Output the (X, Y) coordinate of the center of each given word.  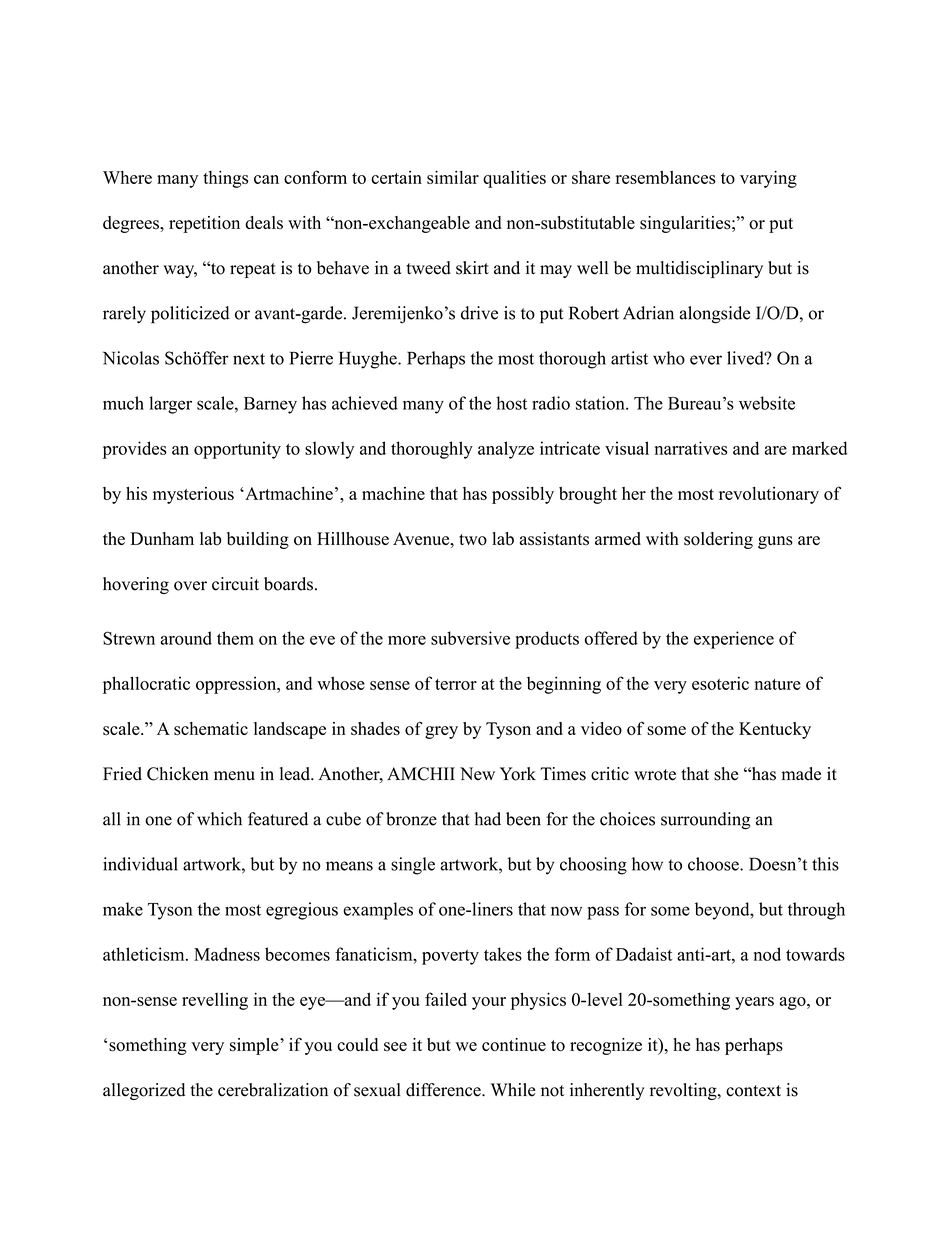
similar (453, 177)
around (186, 638)
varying (768, 179)
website (767, 403)
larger (170, 405)
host (511, 403)
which (219, 819)
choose (714, 864)
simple (255, 1046)
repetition (204, 224)
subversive (470, 638)
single (413, 866)
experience (734, 640)
